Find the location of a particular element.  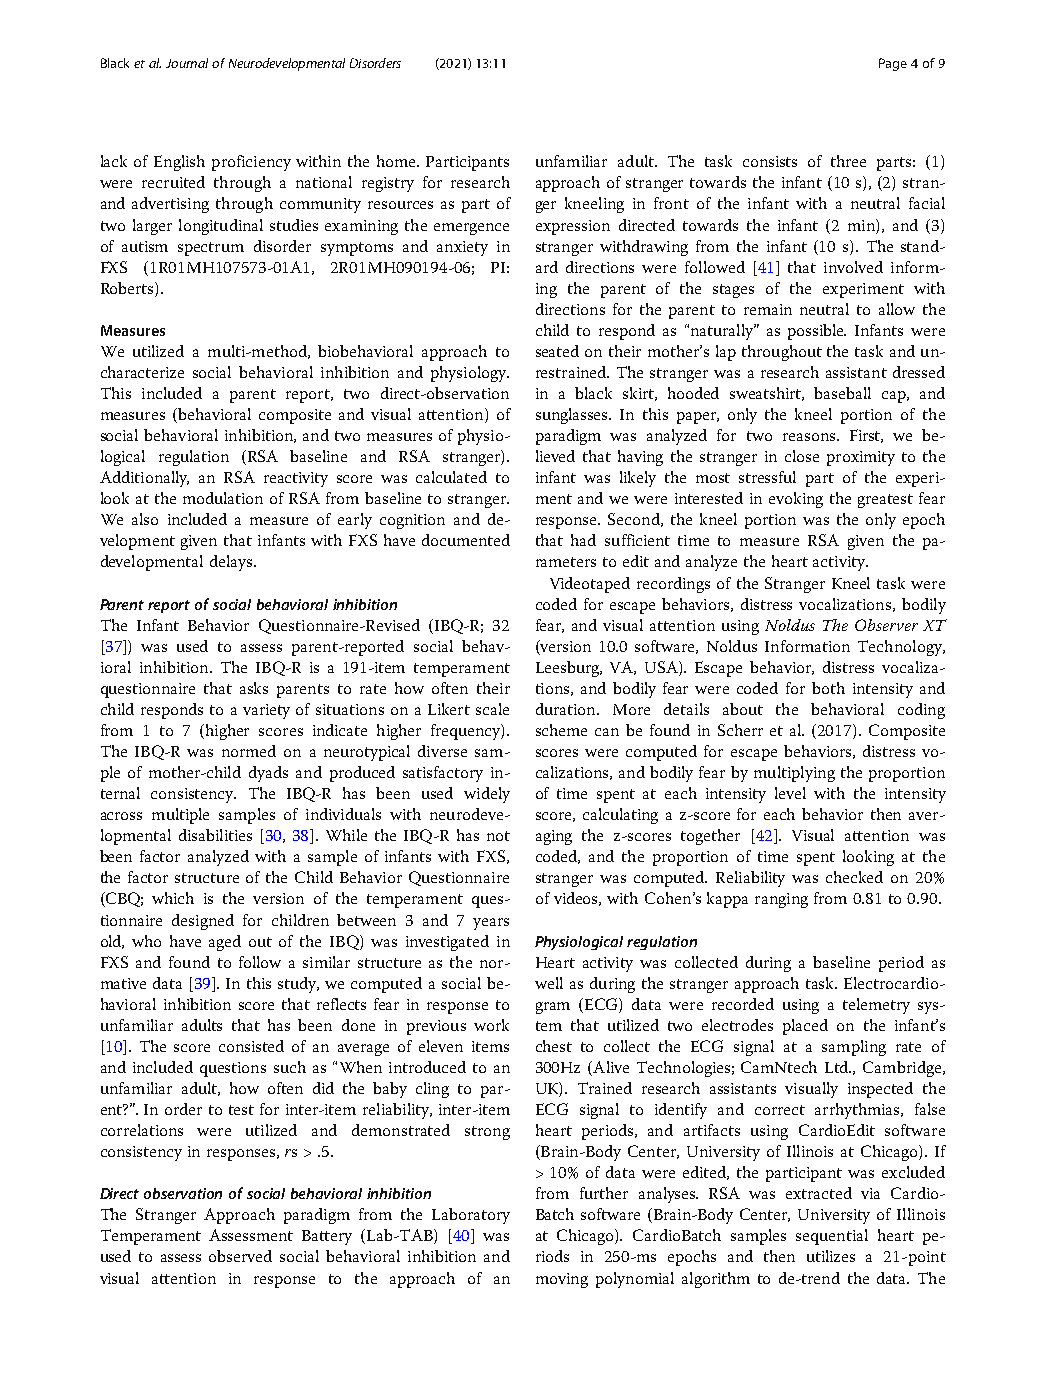

sequential is located at coordinates (832, 1237).
